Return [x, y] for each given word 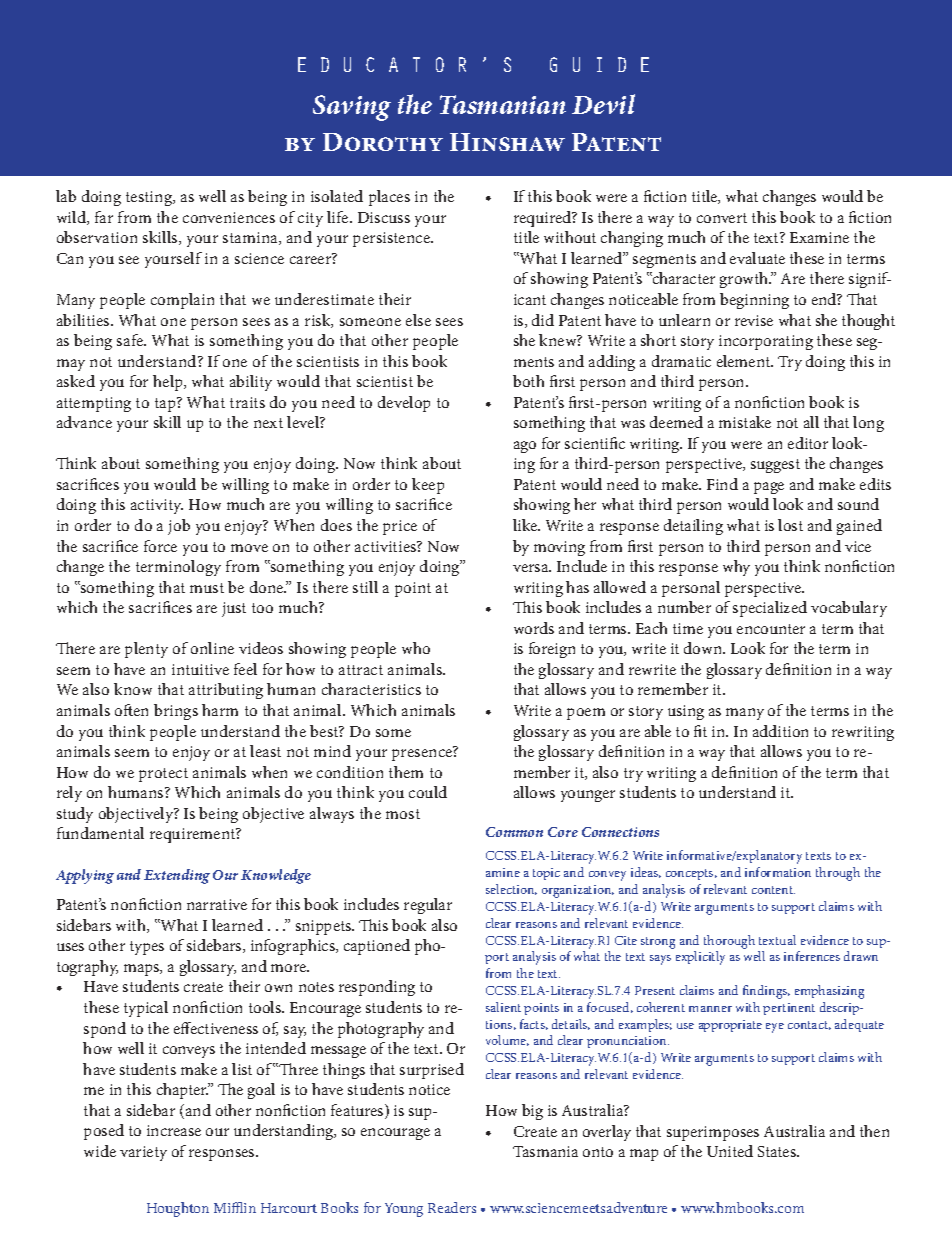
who [416, 648]
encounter [771, 629]
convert [722, 218]
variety [143, 1153]
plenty [146, 650]
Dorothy [383, 142]
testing [150, 198]
